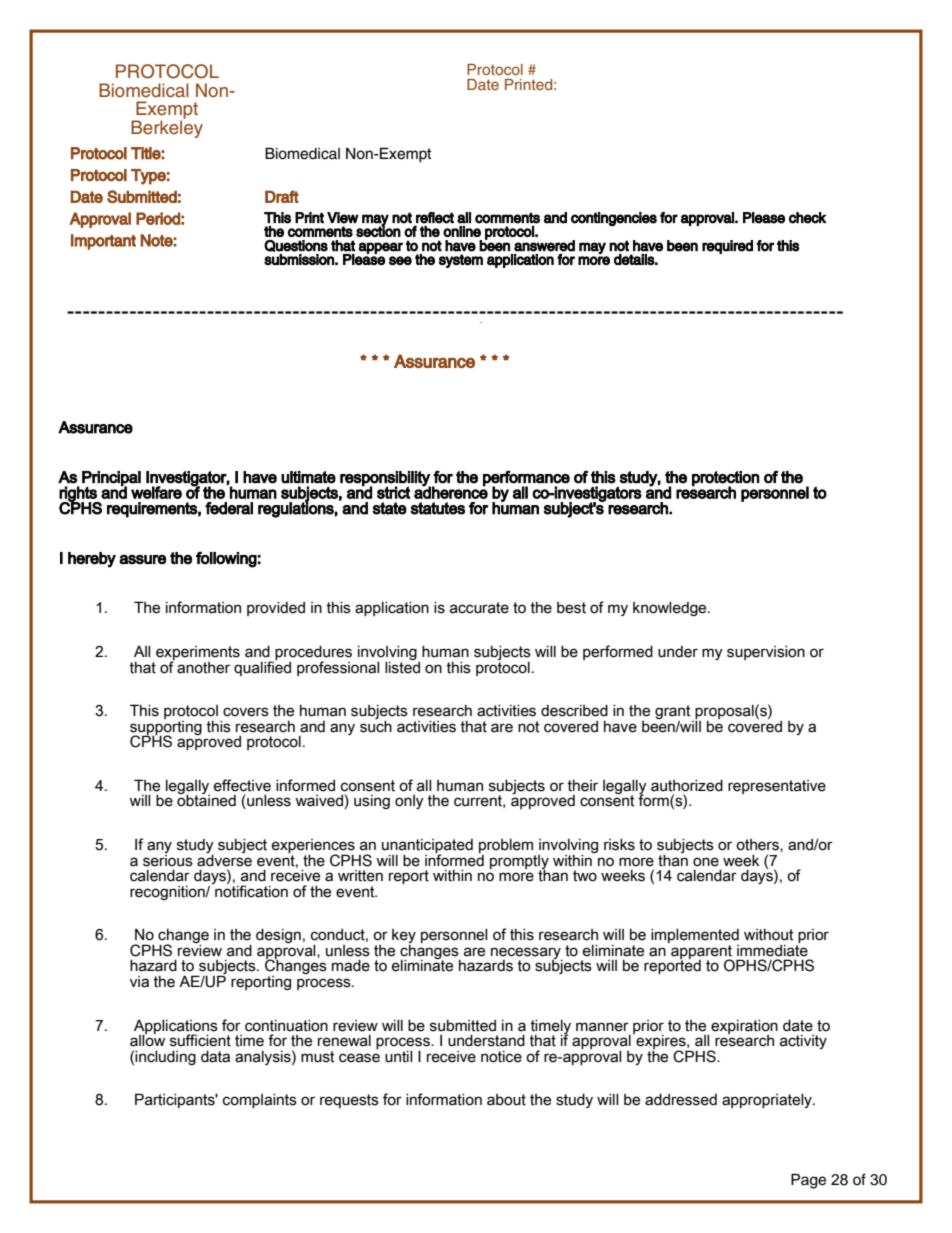 Image resolution: width=952 pixels, height=1233 pixels. Describe the element at coordinates (506, 1100) in the document. I see `about` at that location.
